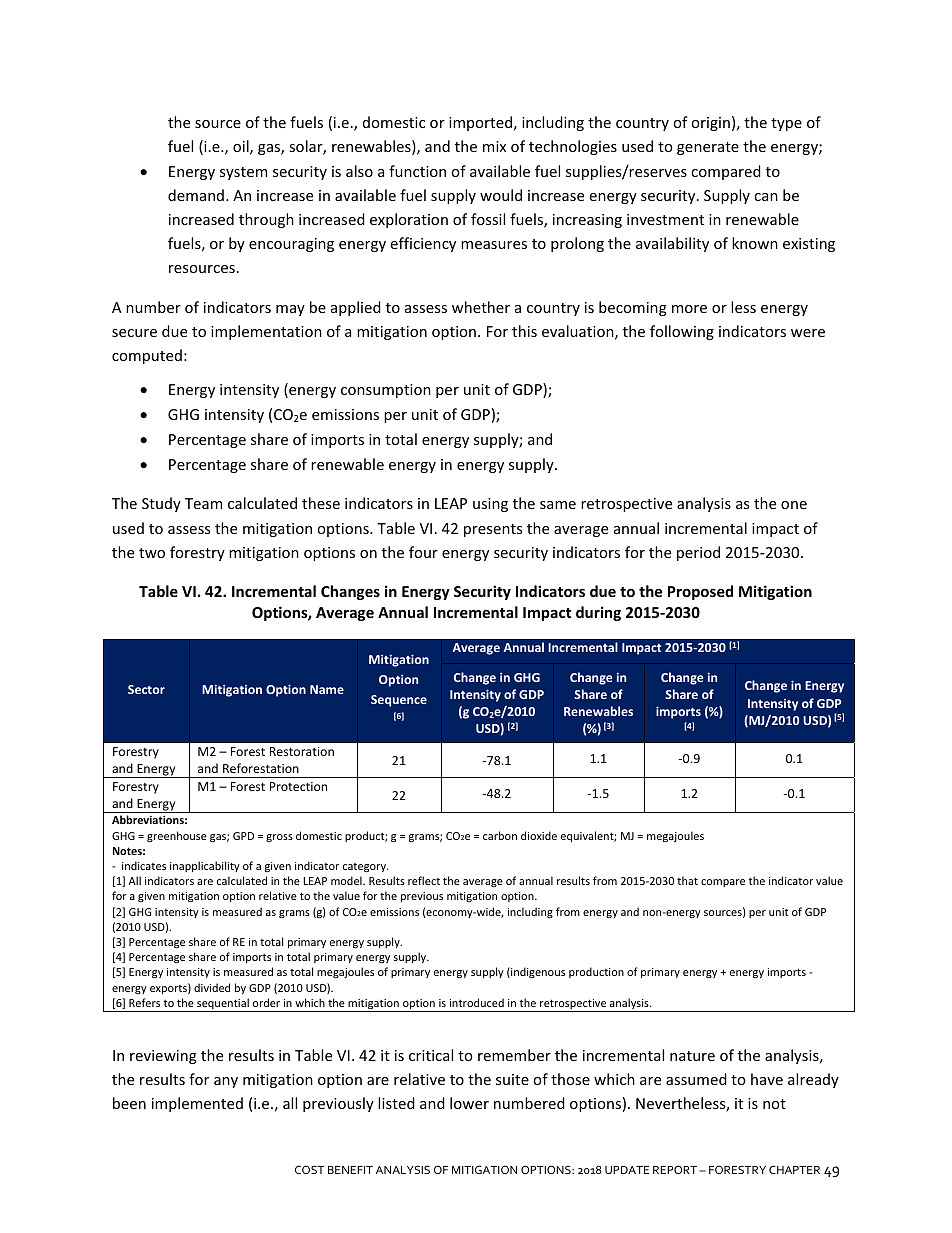  Describe the element at coordinates (399, 701) in the image. I see `Sequence` at that location.
